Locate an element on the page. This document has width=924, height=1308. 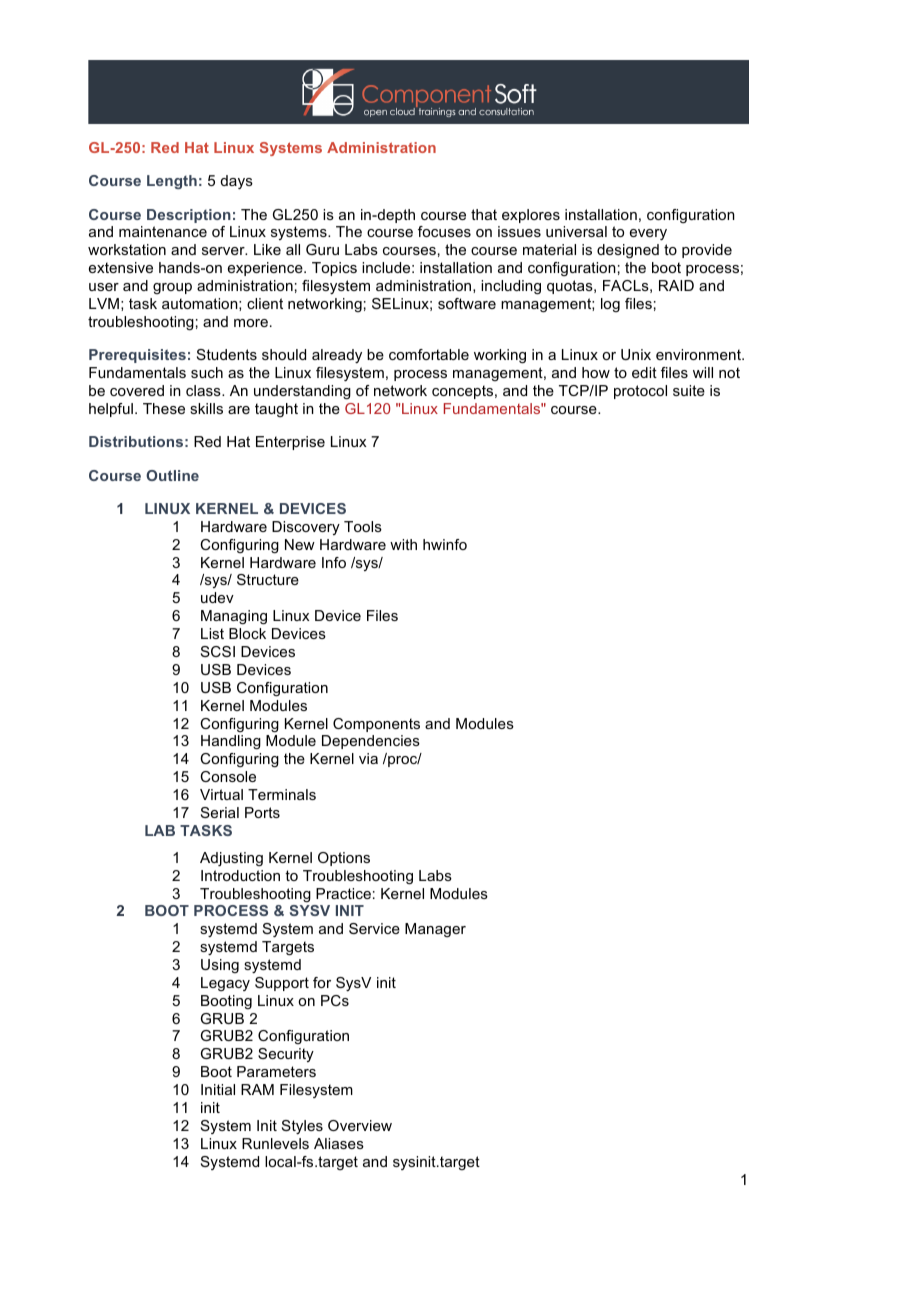
Description is located at coordinates (189, 216).
